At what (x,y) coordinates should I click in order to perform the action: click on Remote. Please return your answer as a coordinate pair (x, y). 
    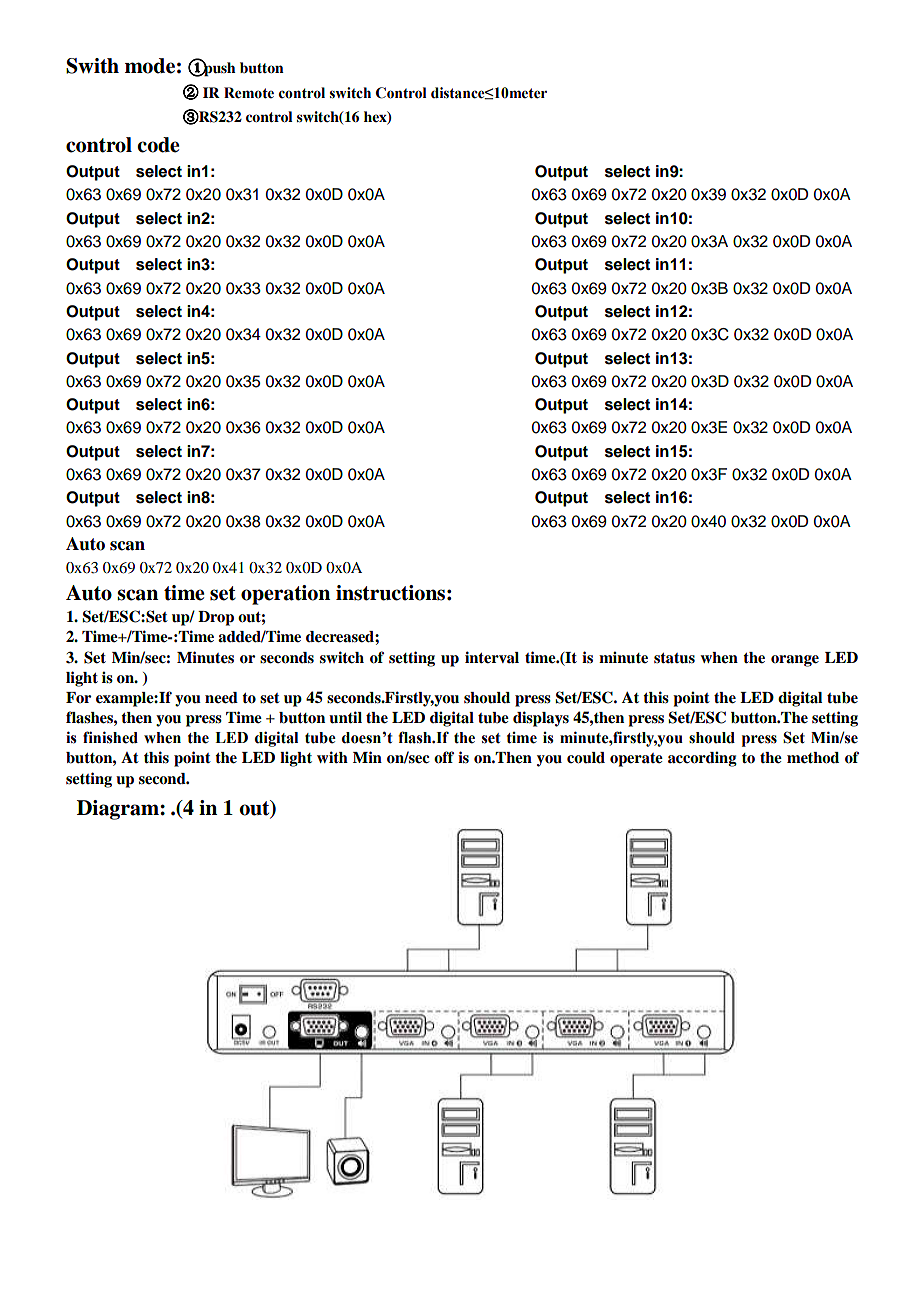
    Looking at the image, I should click on (249, 93).
